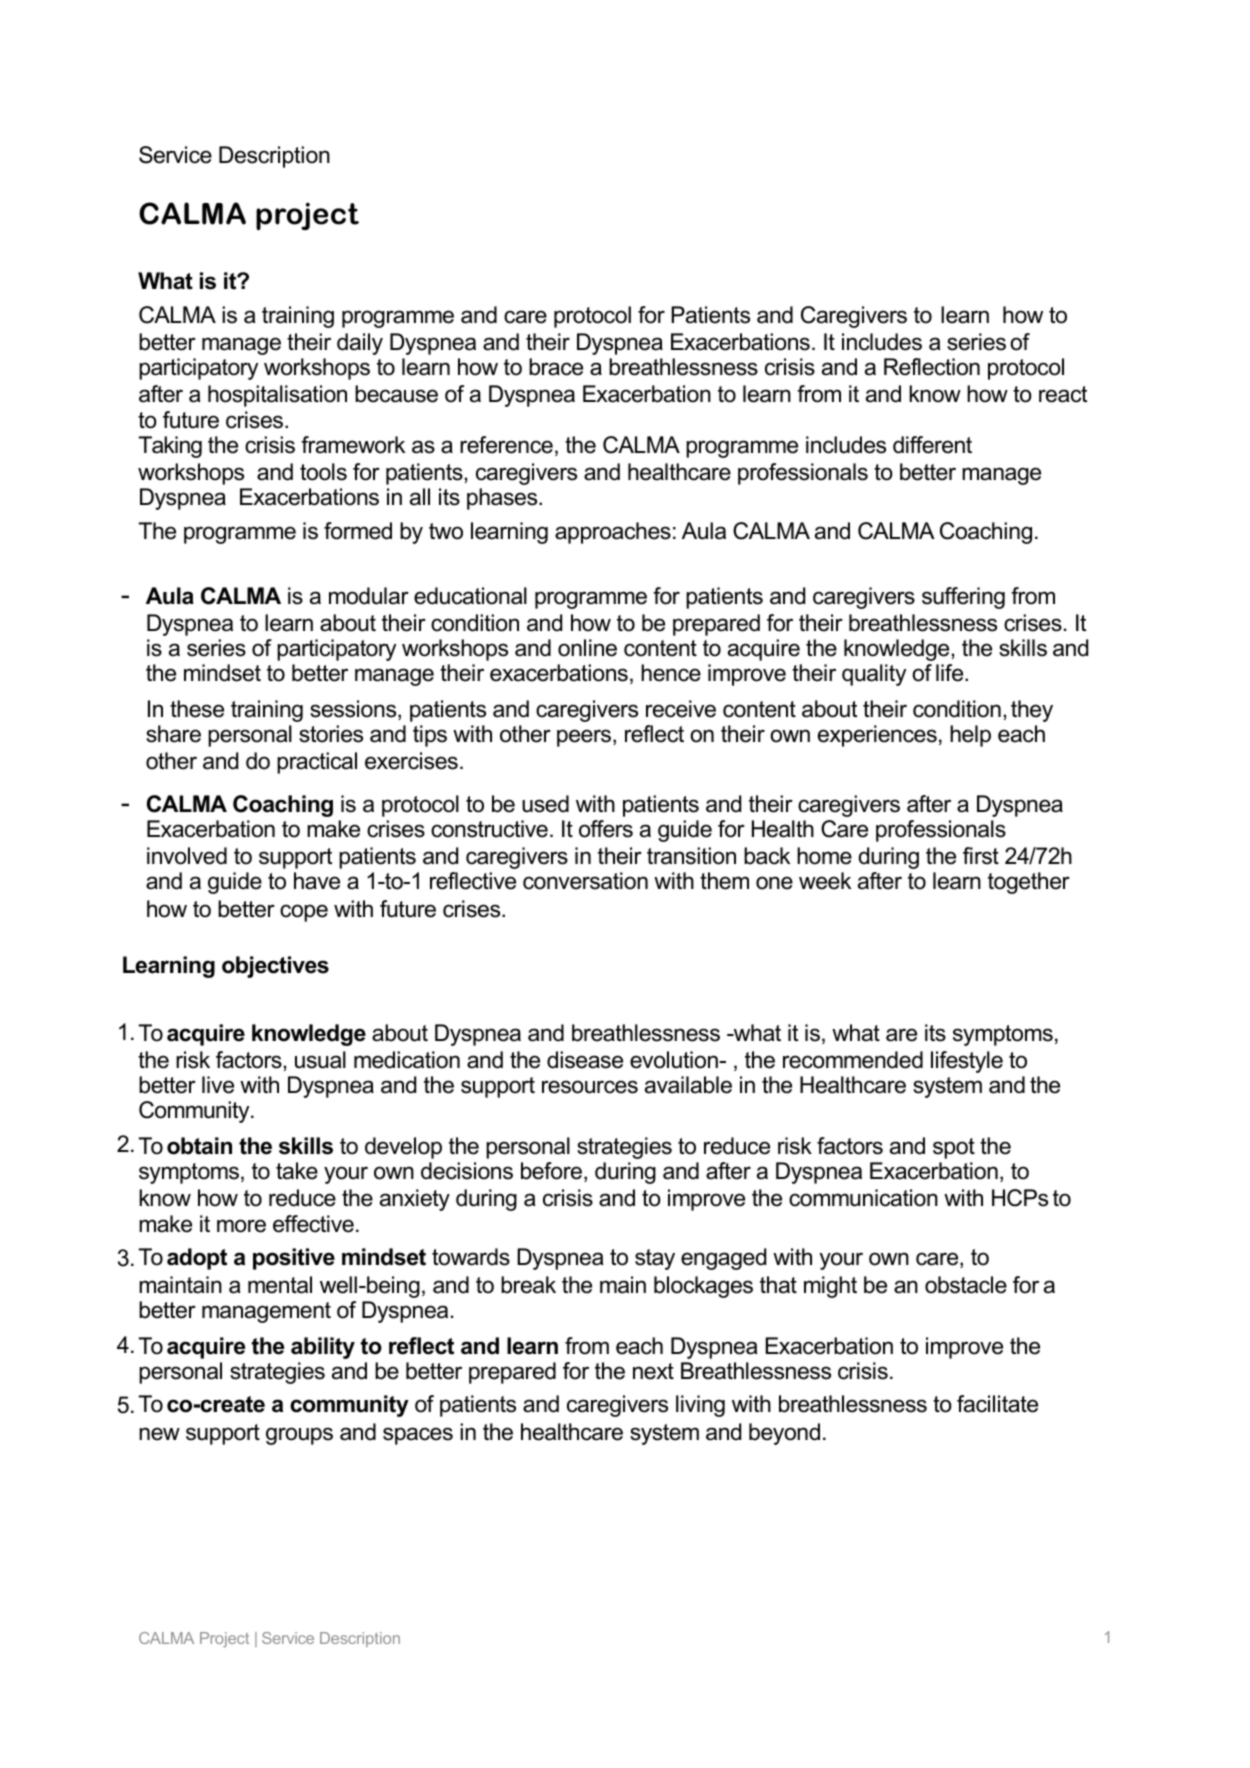  What do you see at coordinates (1063, 394) in the document?
I see `react` at bounding box center [1063, 394].
